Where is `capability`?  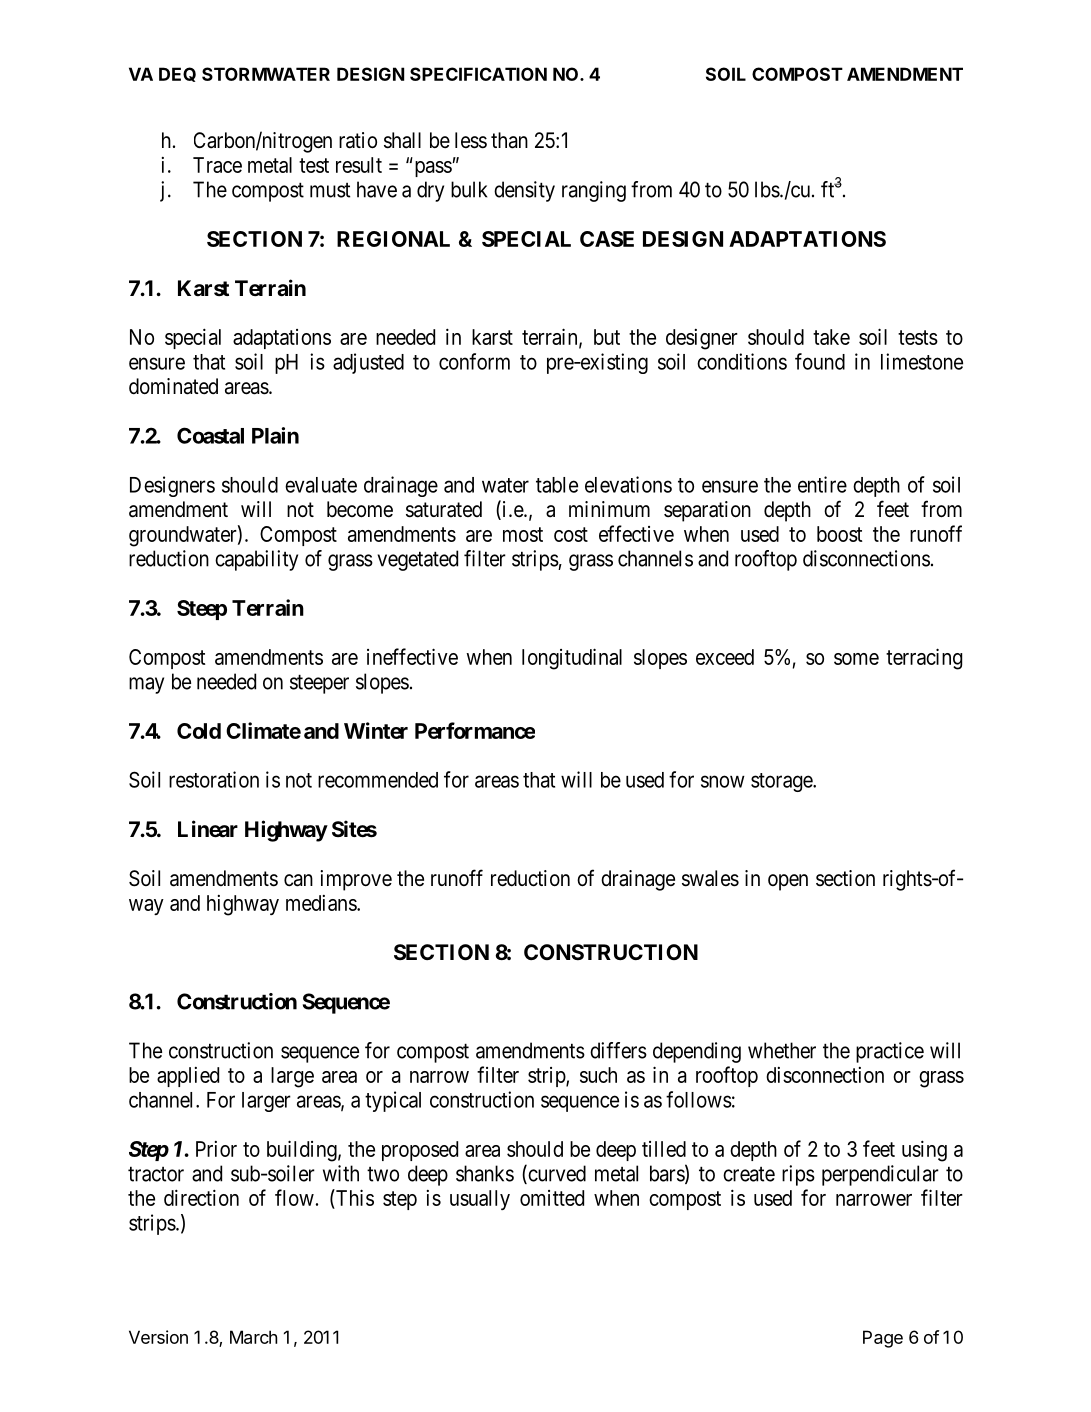 capability is located at coordinates (256, 560).
